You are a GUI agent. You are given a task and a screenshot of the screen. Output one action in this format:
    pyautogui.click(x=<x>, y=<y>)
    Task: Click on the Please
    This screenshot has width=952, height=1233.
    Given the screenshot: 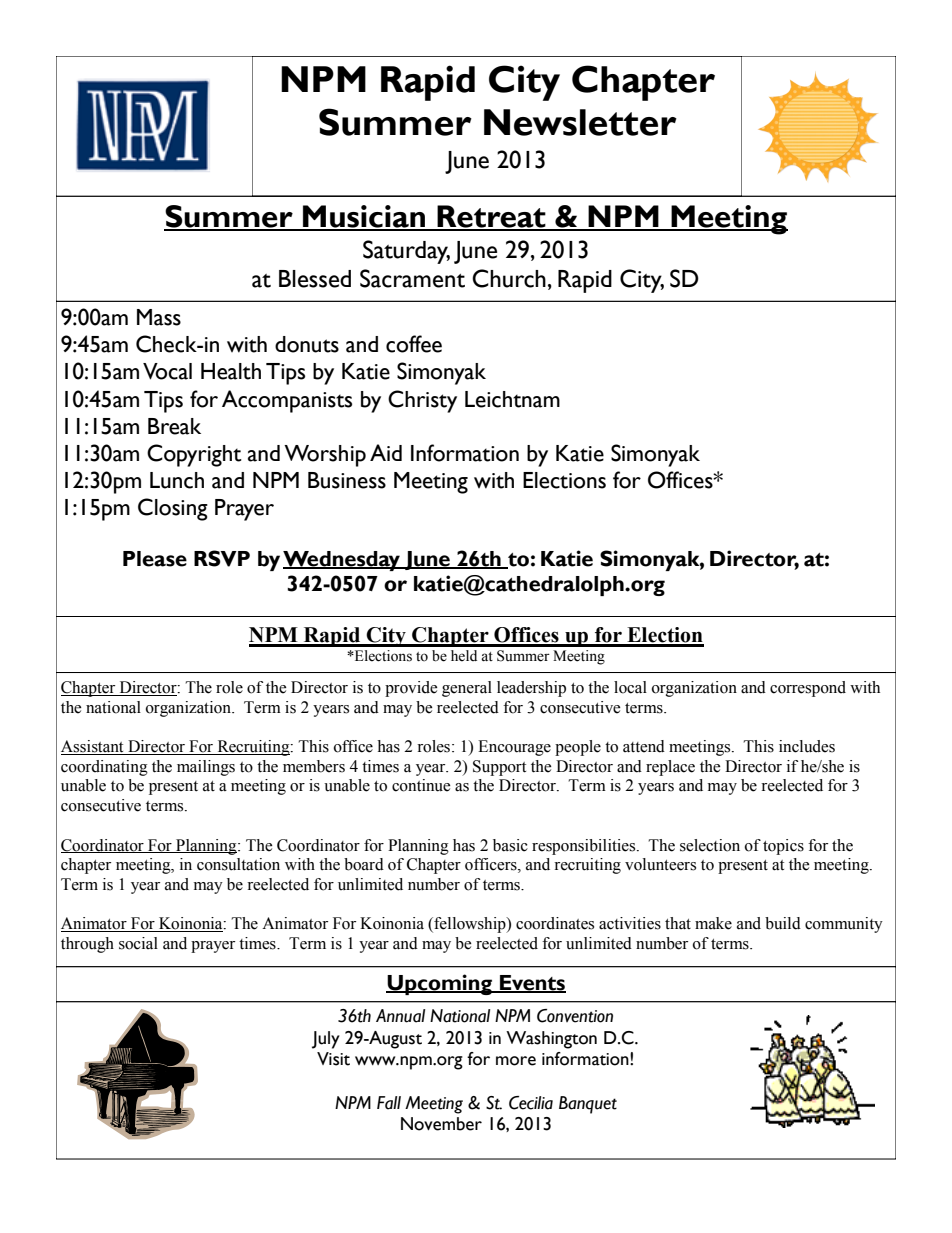 What is the action you would take?
    pyautogui.click(x=155, y=559)
